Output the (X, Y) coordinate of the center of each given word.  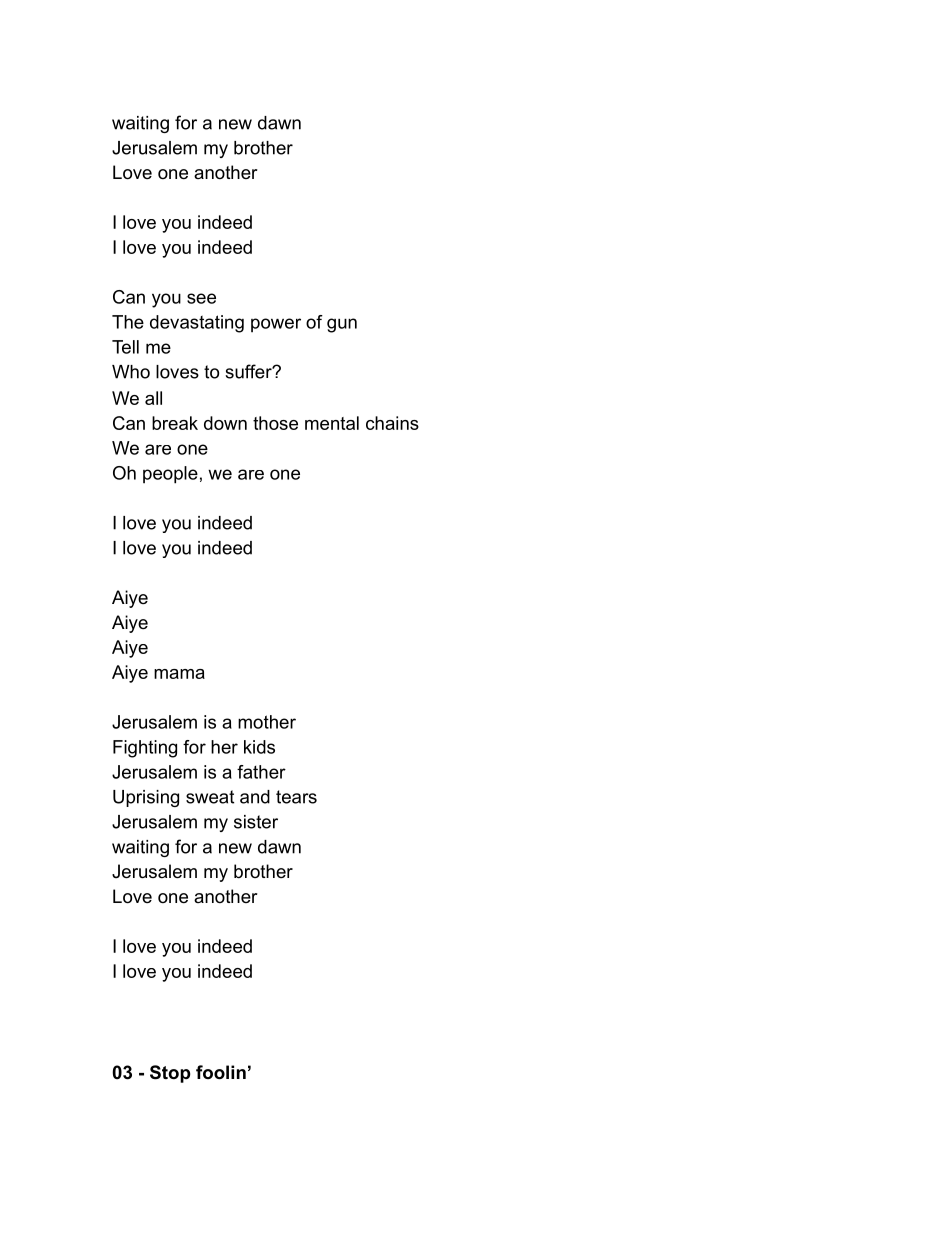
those (275, 423)
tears (296, 797)
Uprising (146, 798)
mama (179, 674)
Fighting (145, 749)
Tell (125, 347)
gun (342, 325)
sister (256, 822)
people (170, 475)
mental (332, 423)
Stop (170, 1074)
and (255, 797)
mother (267, 722)
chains (392, 423)
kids (259, 747)
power (276, 325)
